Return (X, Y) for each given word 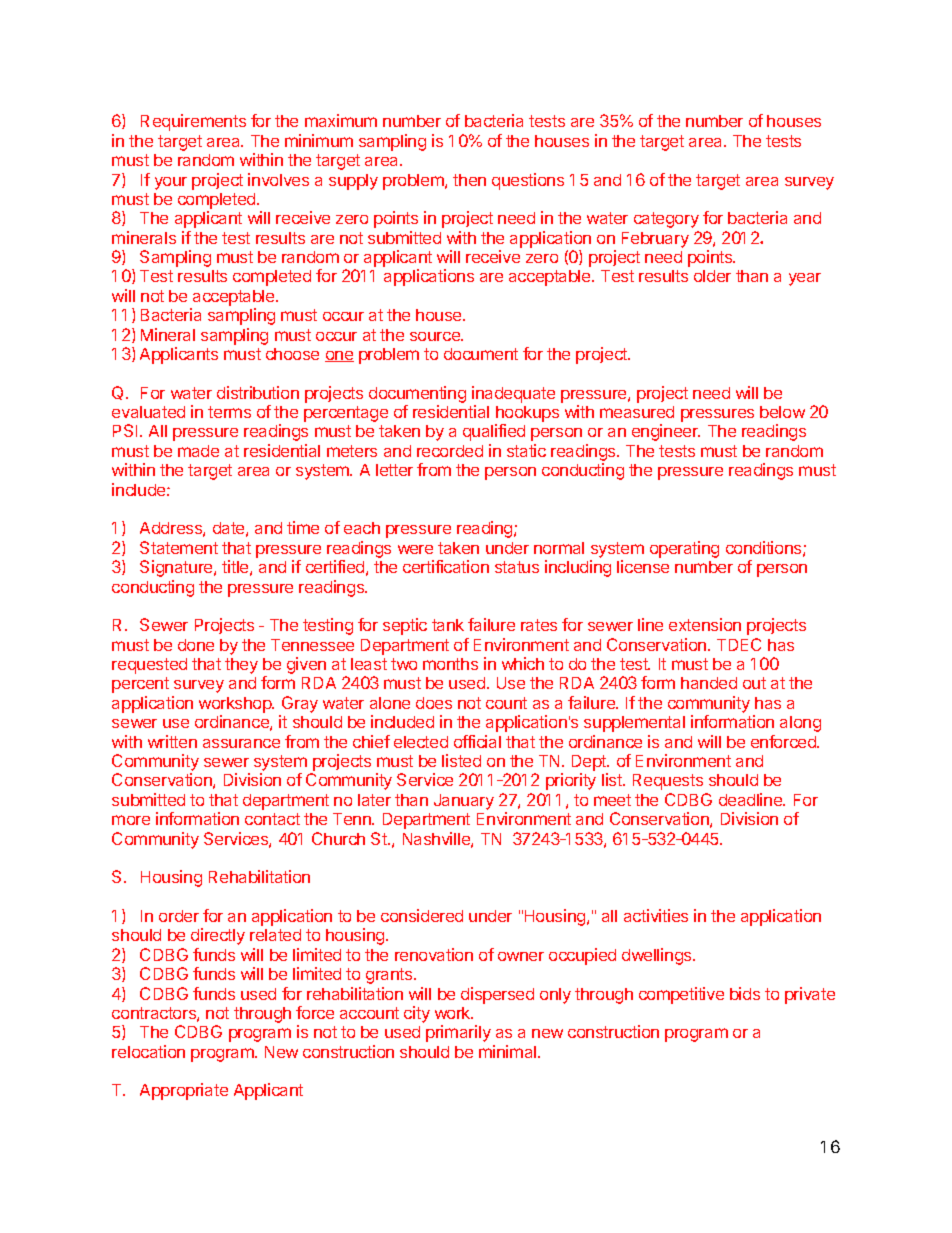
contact (272, 819)
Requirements (193, 122)
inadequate (513, 396)
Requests (668, 782)
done (196, 645)
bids (745, 993)
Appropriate (184, 1091)
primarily (458, 1033)
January (464, 802)
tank (448, 625)
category (666, 220)
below (782, 412)
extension (705, 624)
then (469, 180)
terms (229, 412)
